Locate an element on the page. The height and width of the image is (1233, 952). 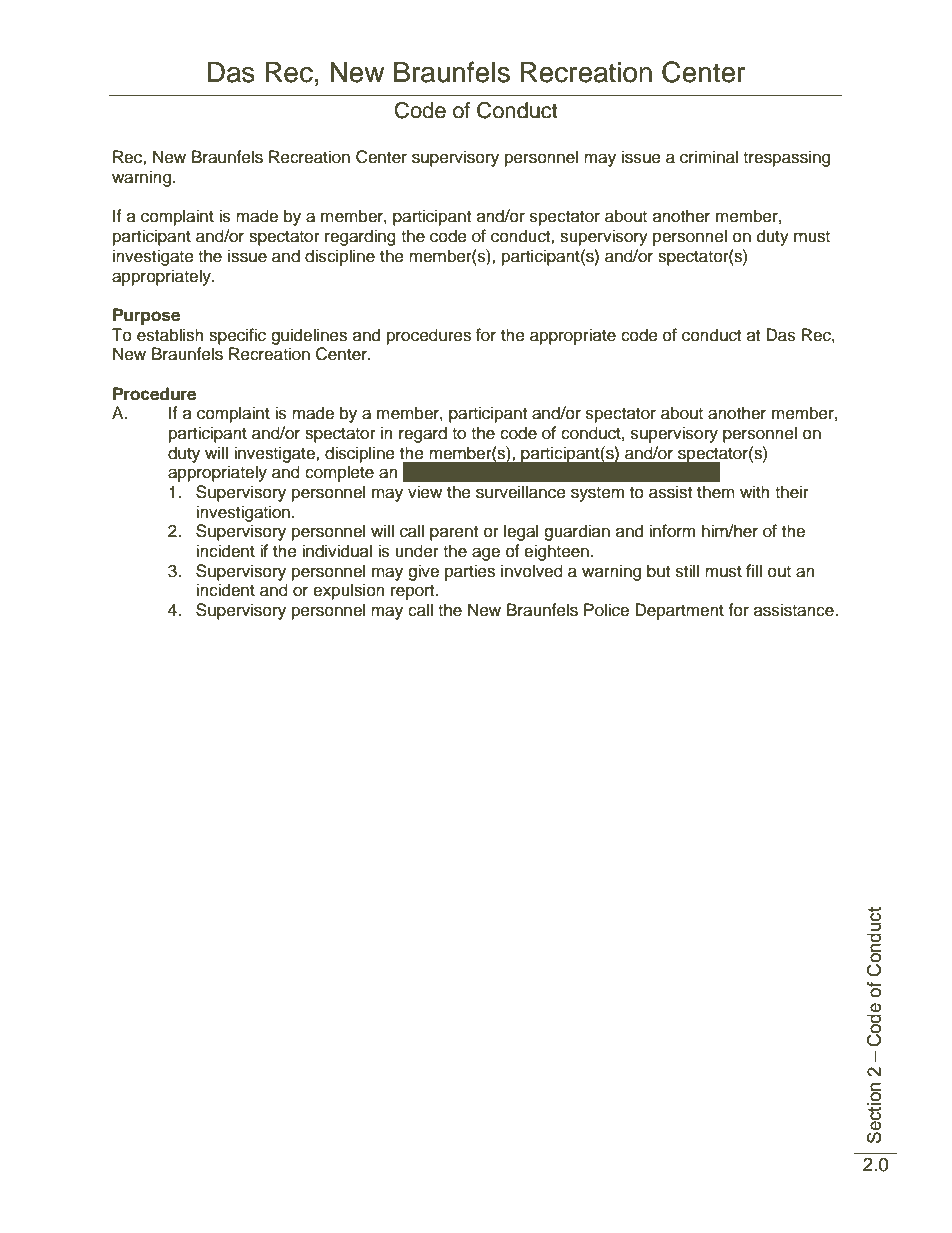
specific is located at coordinates (237, 336).
